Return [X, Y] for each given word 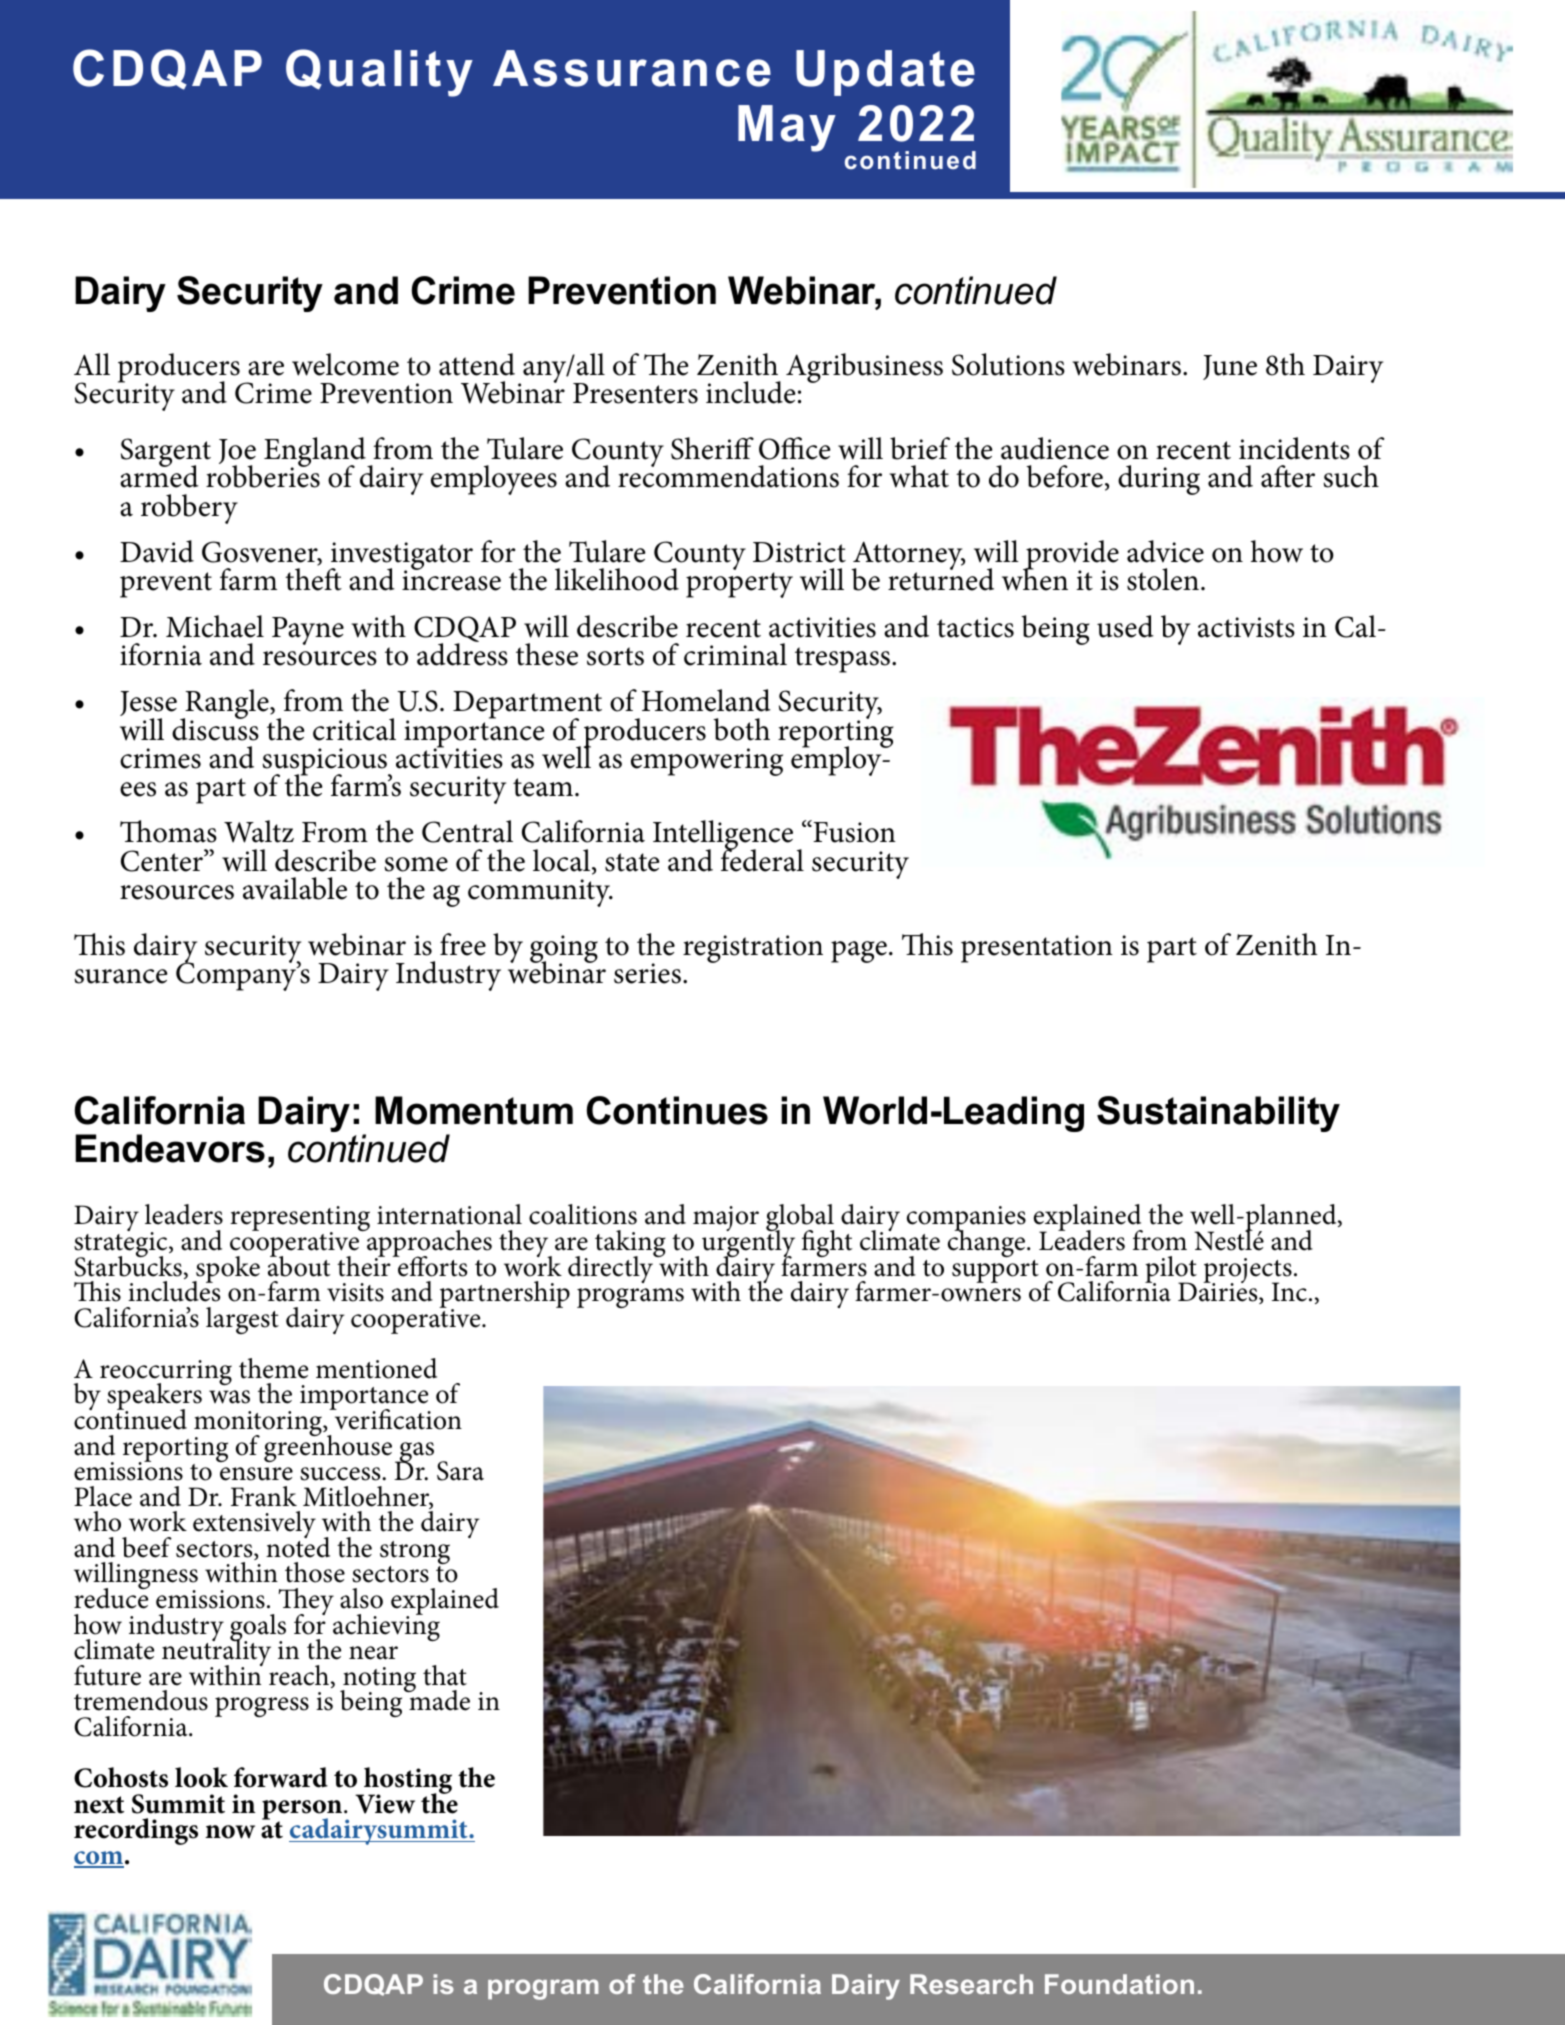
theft [313, 579]
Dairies [1219, 1292]
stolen [1163, 579]
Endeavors [170, 1148]
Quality [379, 73]
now [230, 1832]
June [1230, 367]
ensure [256, 1474]
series [647, 973]
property [739, 585]
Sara [460, 1471]
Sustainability [1218, 1114]
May [787, 128]
